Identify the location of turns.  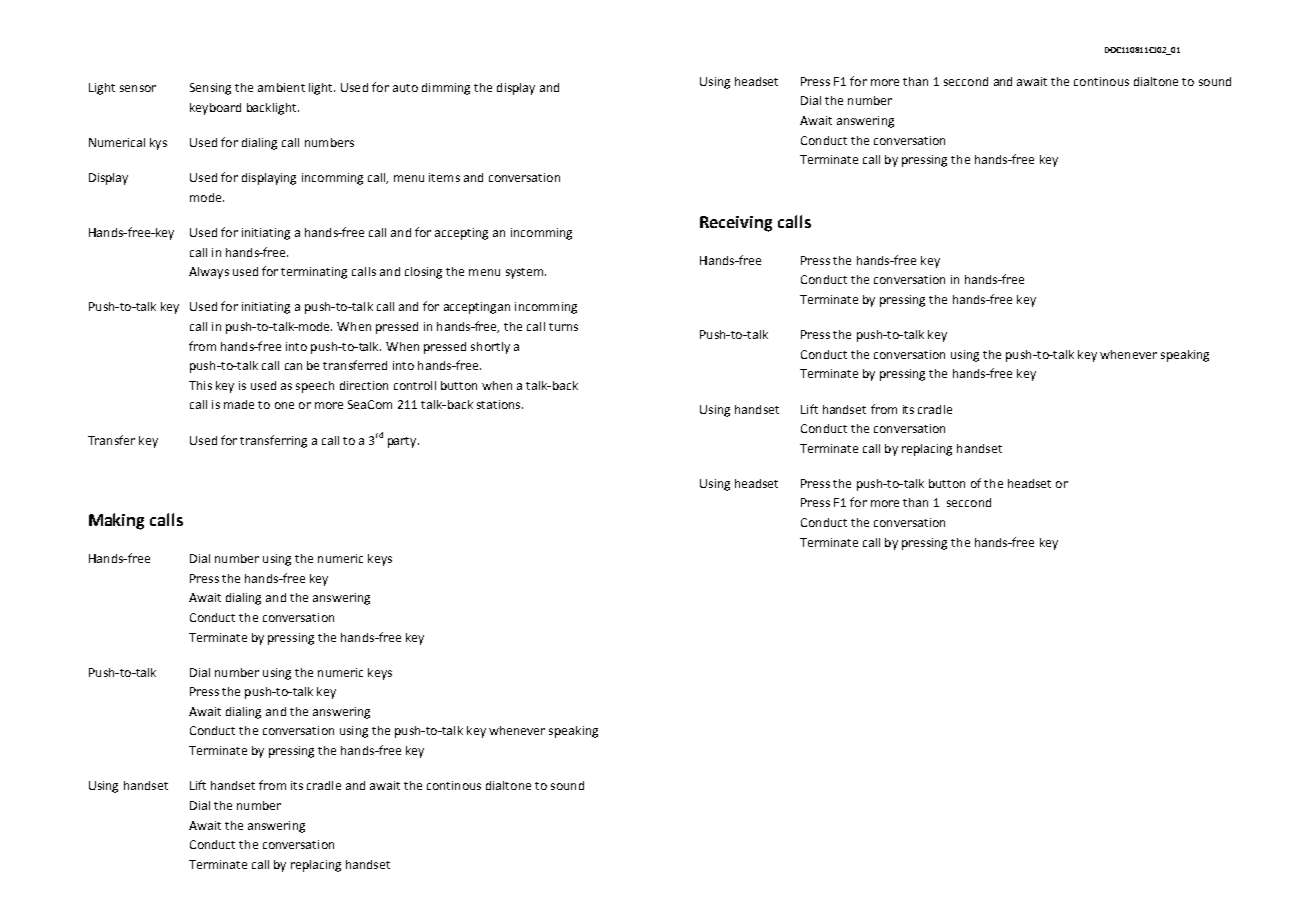
(563, 327).
